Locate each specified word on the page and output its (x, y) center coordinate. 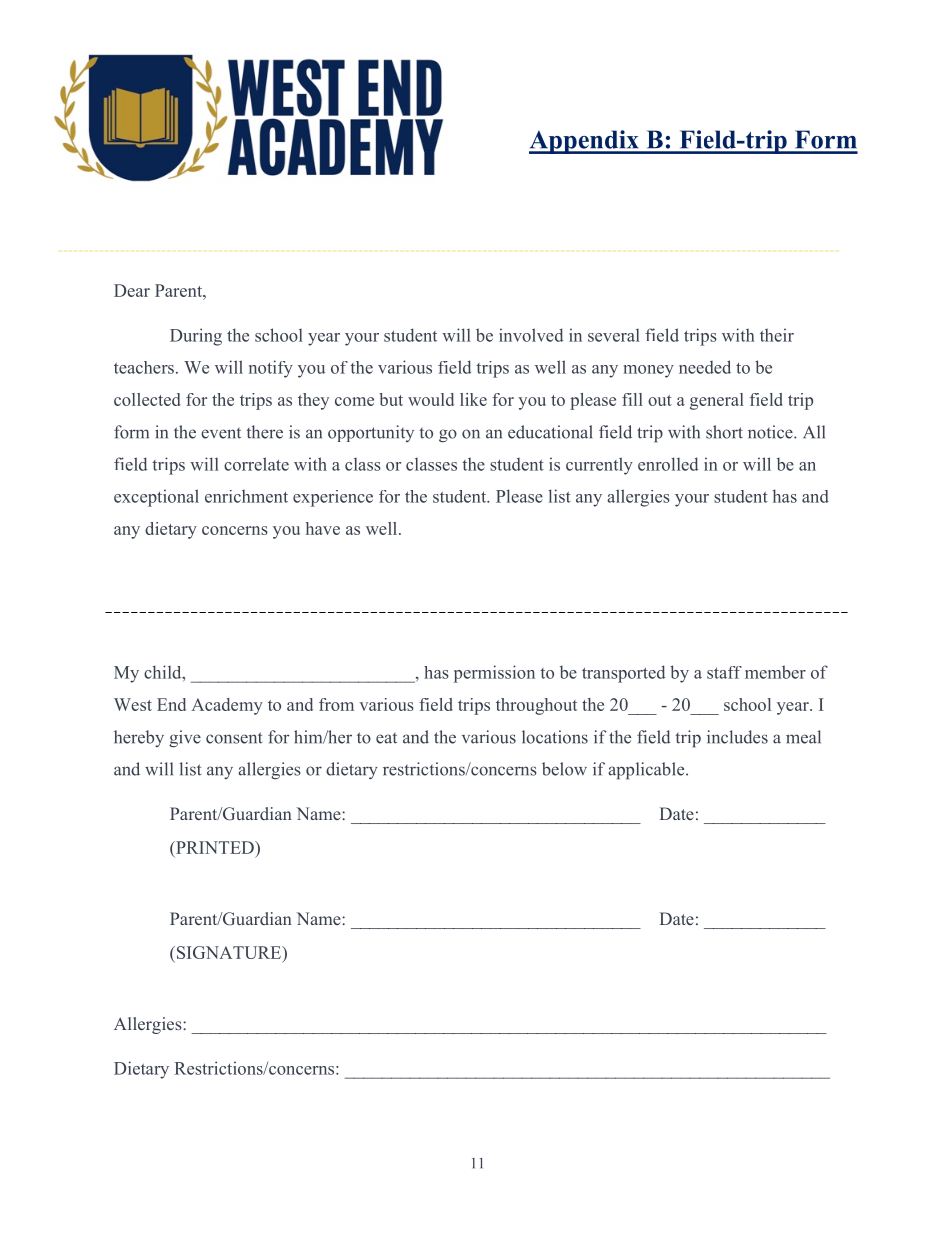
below (564, 769)
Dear (132, 290)
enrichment (246, 496)
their (777, 335)
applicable (647, 771)
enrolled (668, 464)
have (323, 528)
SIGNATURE (229, 952)
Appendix (585, 142)
